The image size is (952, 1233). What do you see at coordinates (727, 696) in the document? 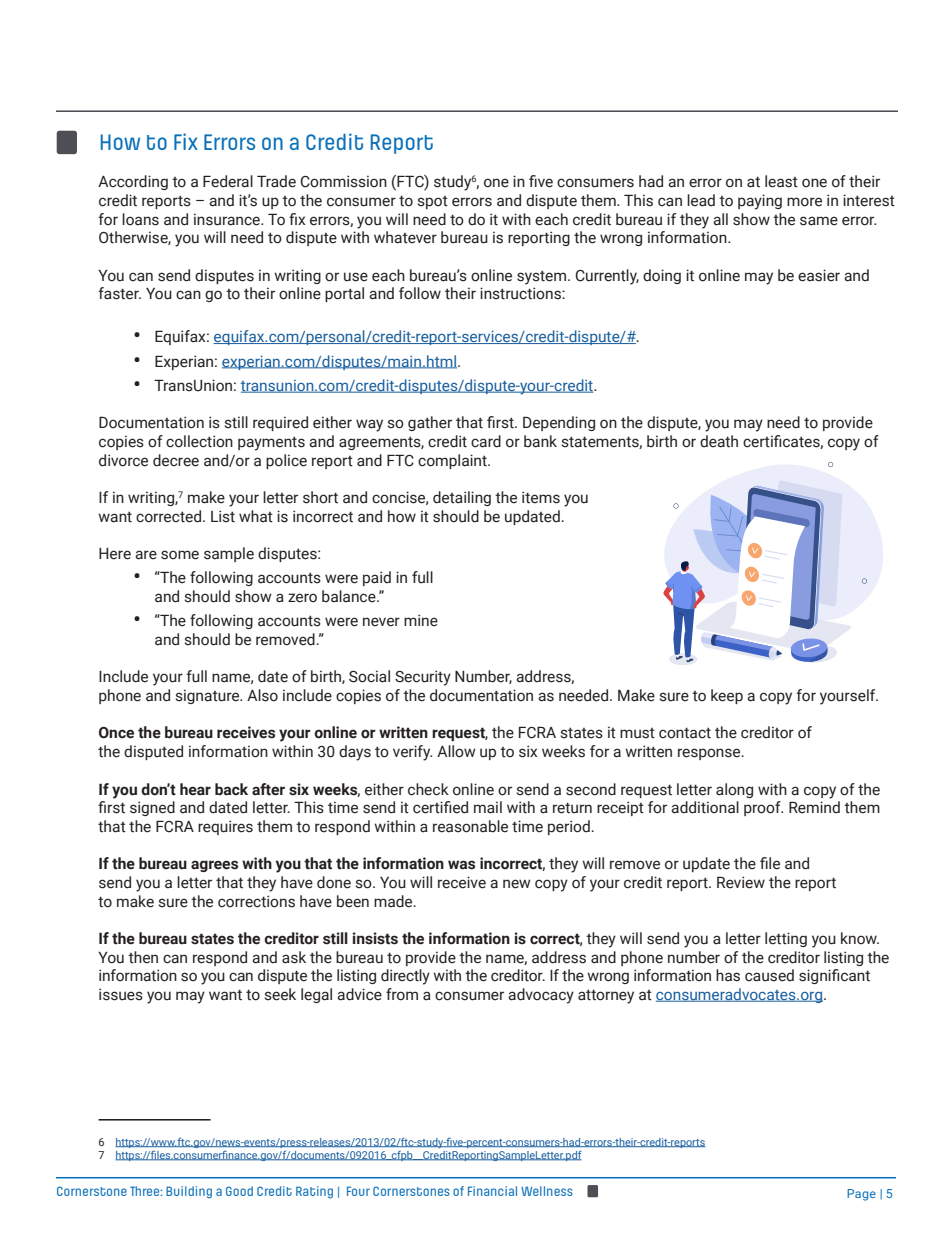
I see `keep` at bounding box center [727, 696].
